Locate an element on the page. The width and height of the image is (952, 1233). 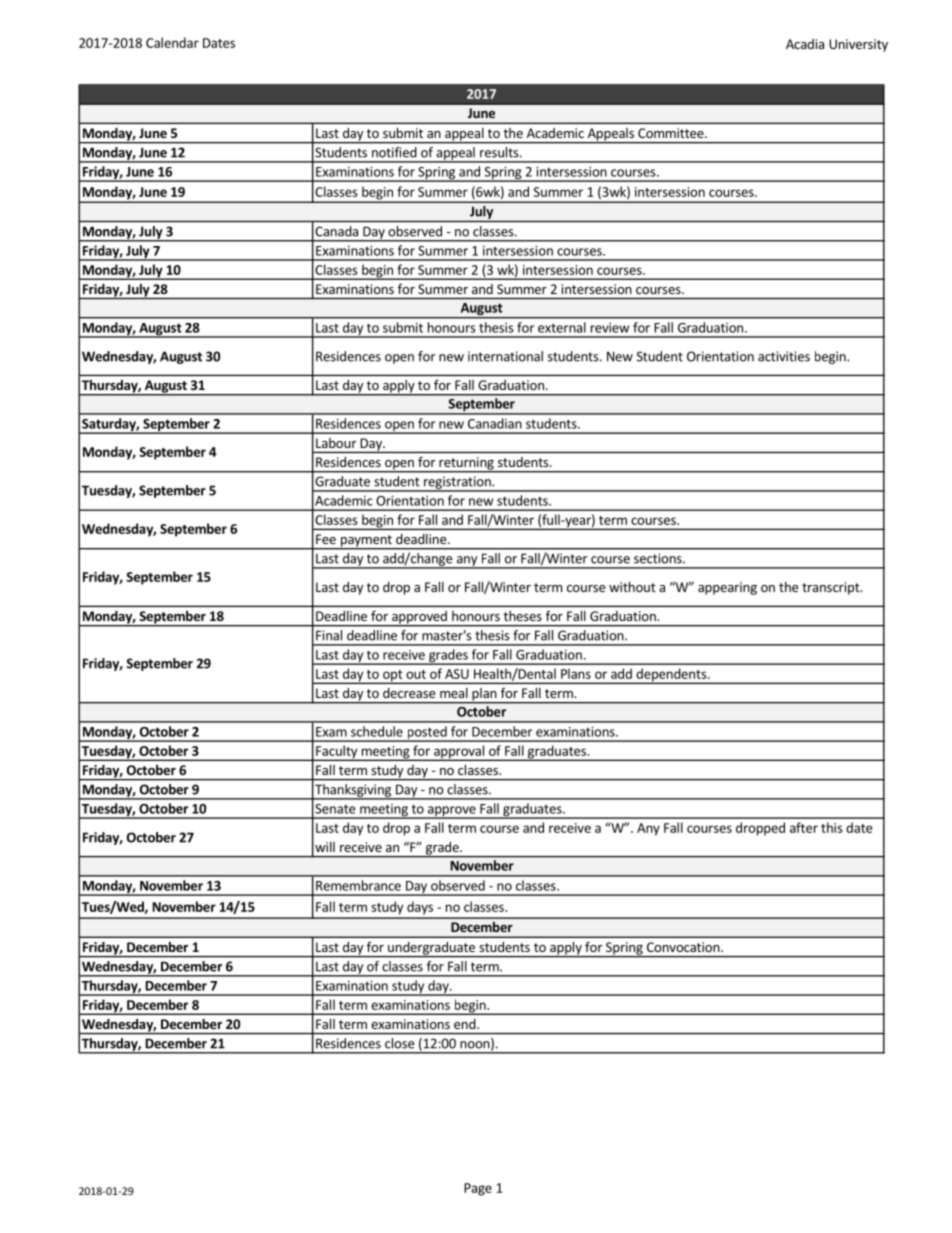
Convocation is located at coordinates (684, 947).
